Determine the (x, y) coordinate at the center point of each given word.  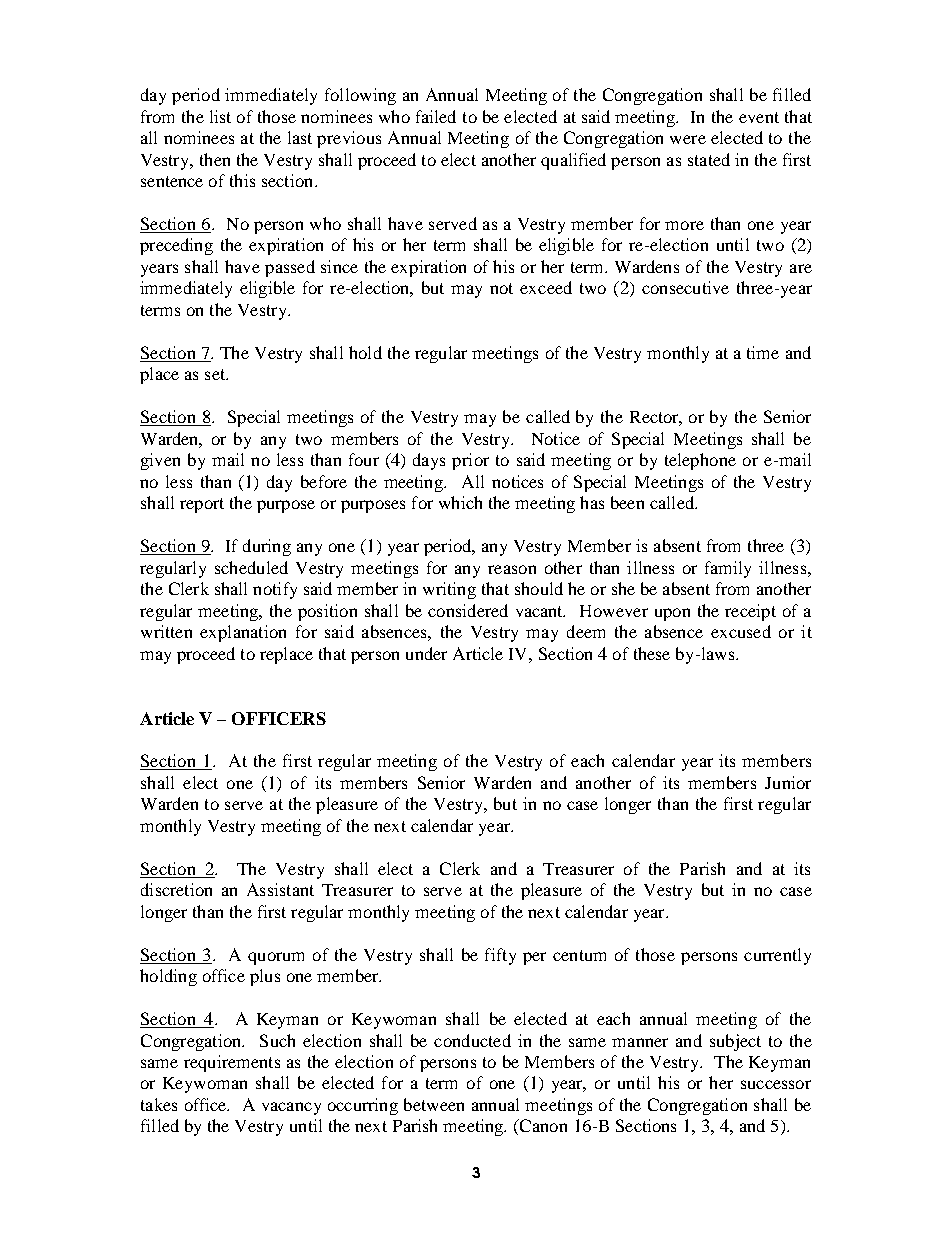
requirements (232, 1063)
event (759, 117)
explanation (243, 633)
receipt (750, 612)
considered (468, 610)
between (434, 1104)
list (220, 116)
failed (436, 116)
